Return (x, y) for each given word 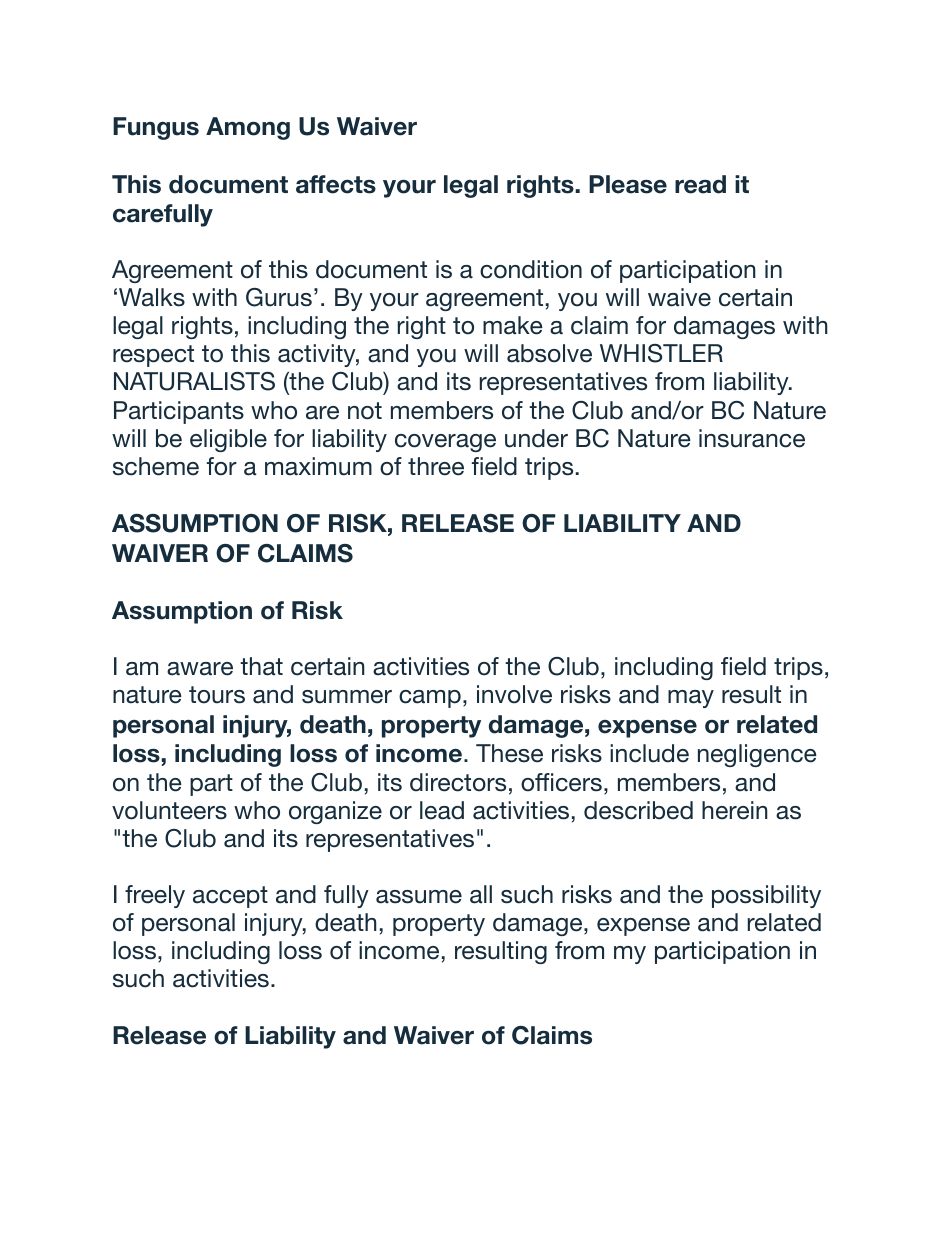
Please (628, 184)
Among (248, 128)
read (700, 184)
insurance (752, 438)
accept (230, 897)
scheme (156, 466)
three (436, 466)
